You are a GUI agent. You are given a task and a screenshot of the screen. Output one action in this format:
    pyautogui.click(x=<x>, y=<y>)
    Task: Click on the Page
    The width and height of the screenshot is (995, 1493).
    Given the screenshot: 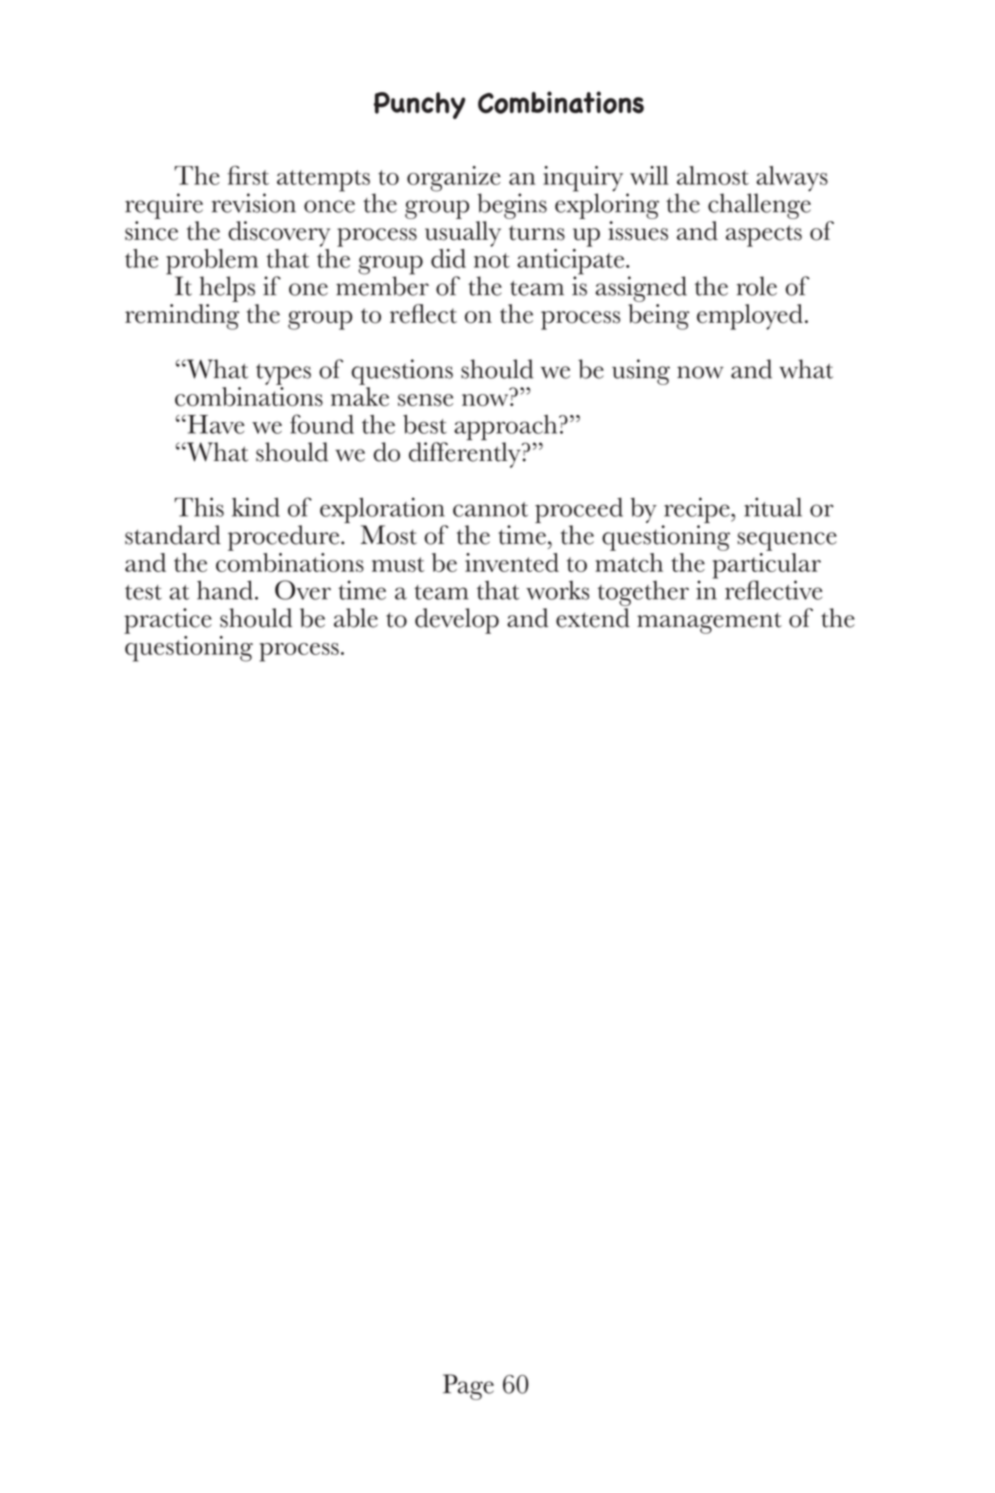 What is the action you would take?
    pyautogui.click(x=468, y=1387)
